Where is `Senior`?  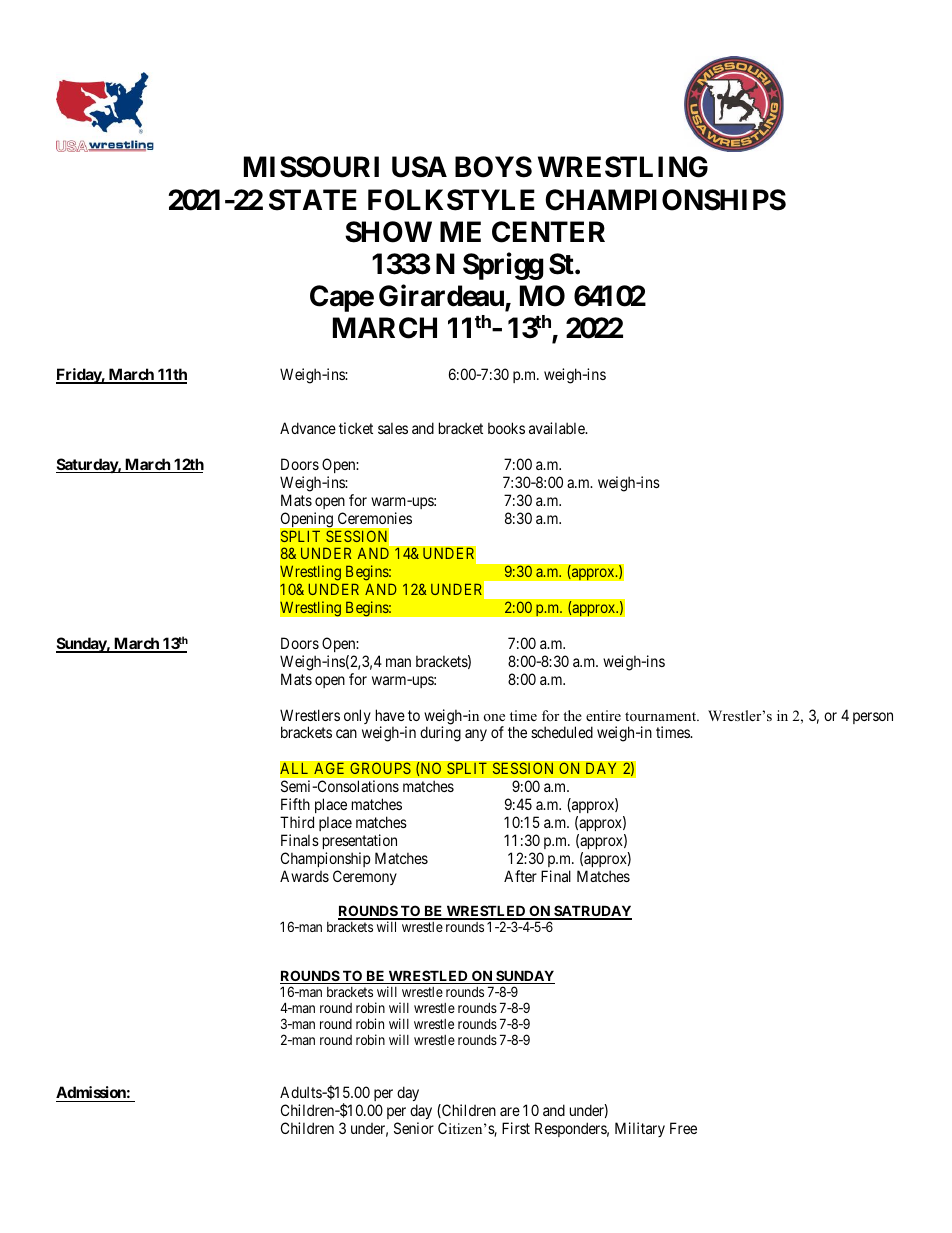 Senior is located at coordinates (414, 1128).
